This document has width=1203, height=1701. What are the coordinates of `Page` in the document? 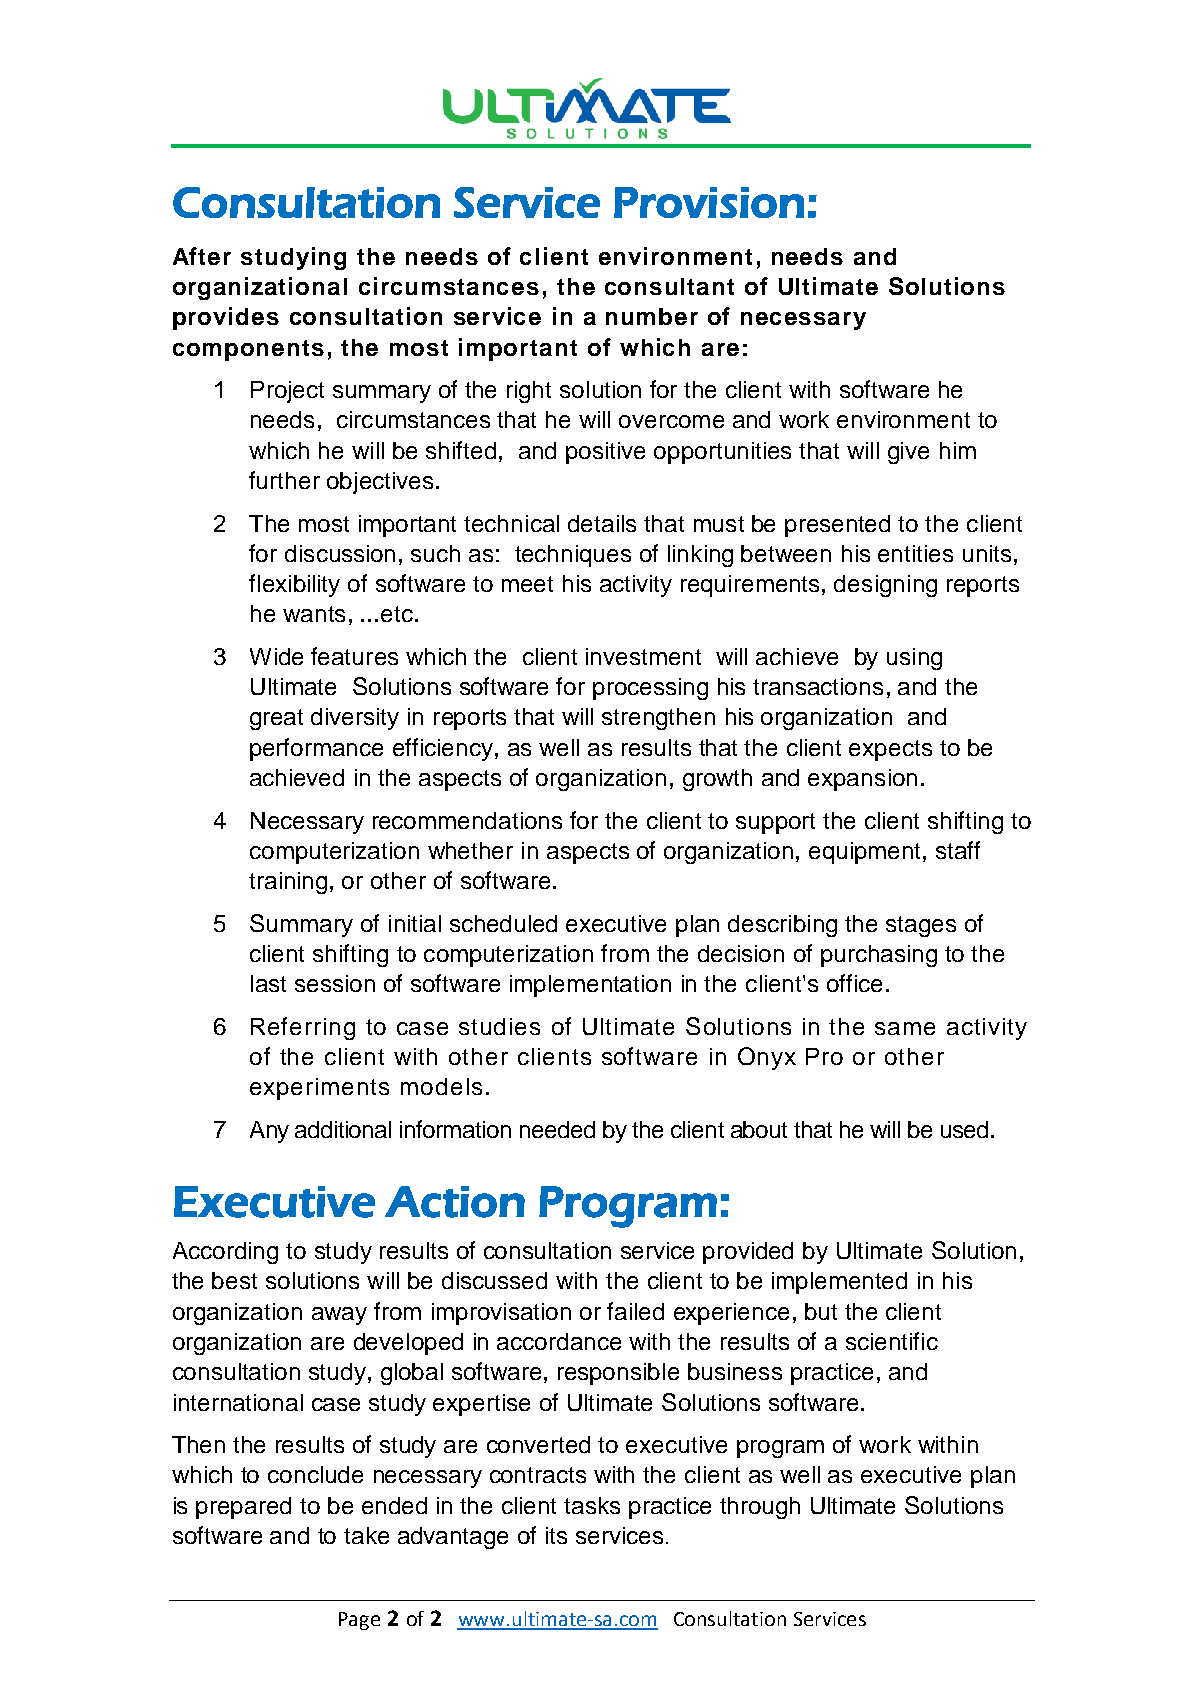 It's located at (359, 1621).
